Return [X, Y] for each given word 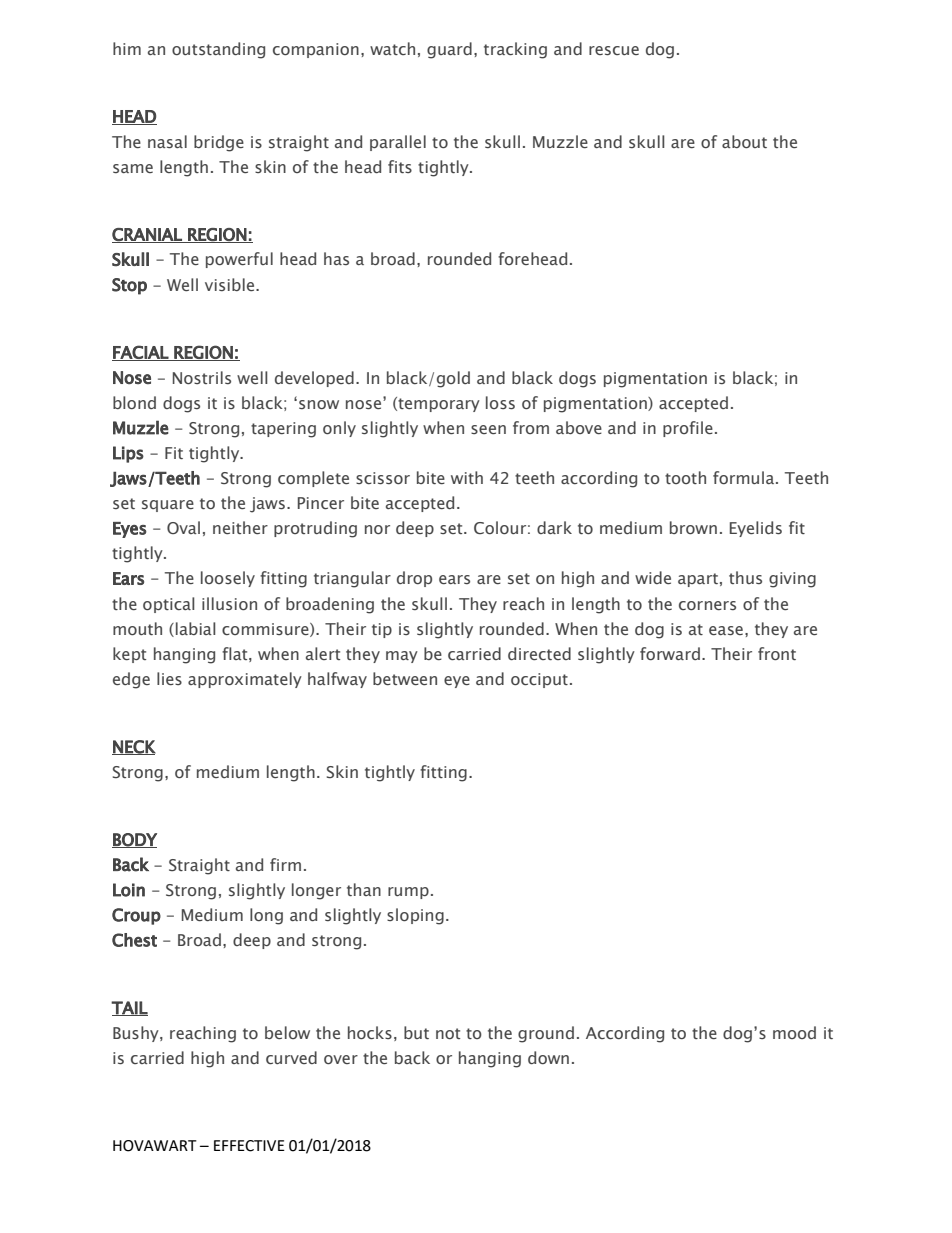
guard [449, 50]
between [405, 678]
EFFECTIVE [249, 1146]
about [744, 141]
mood [794, 1032]
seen [488, 429]
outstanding [218, 50]
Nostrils [202, 377]
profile [688, 429]
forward [670, 653]
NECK [134, 747]
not [448, 1033]
